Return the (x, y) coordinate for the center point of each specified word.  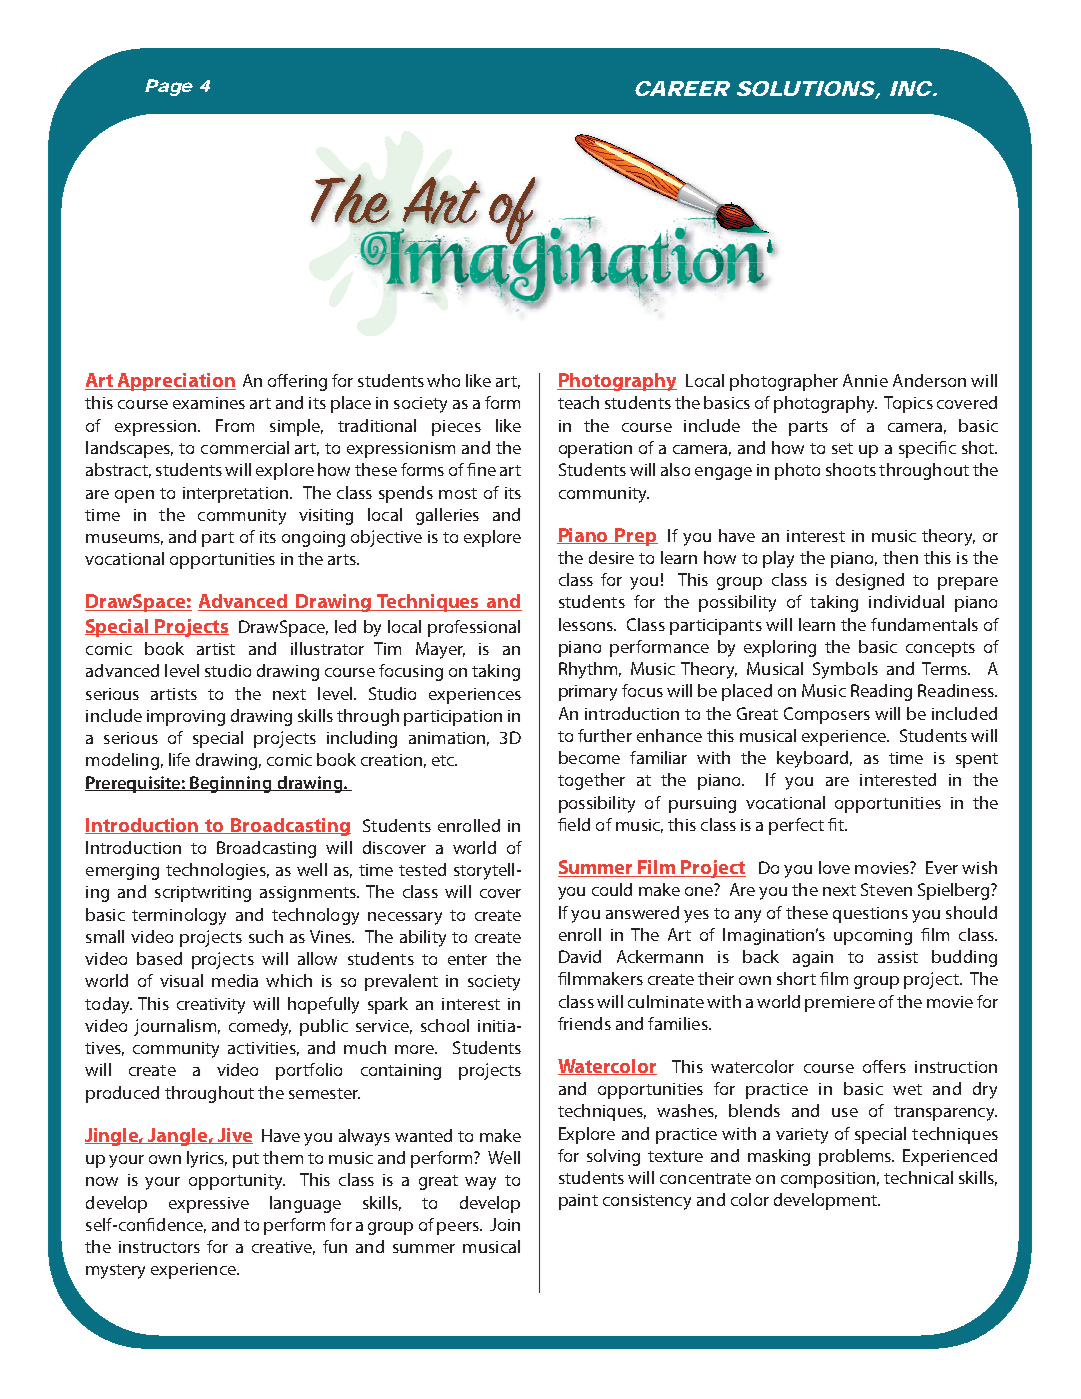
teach (578, 402)
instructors (159, 1247)
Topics (908, 404)
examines (209, 403)
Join (505, 1224)
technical (918, 1177)
